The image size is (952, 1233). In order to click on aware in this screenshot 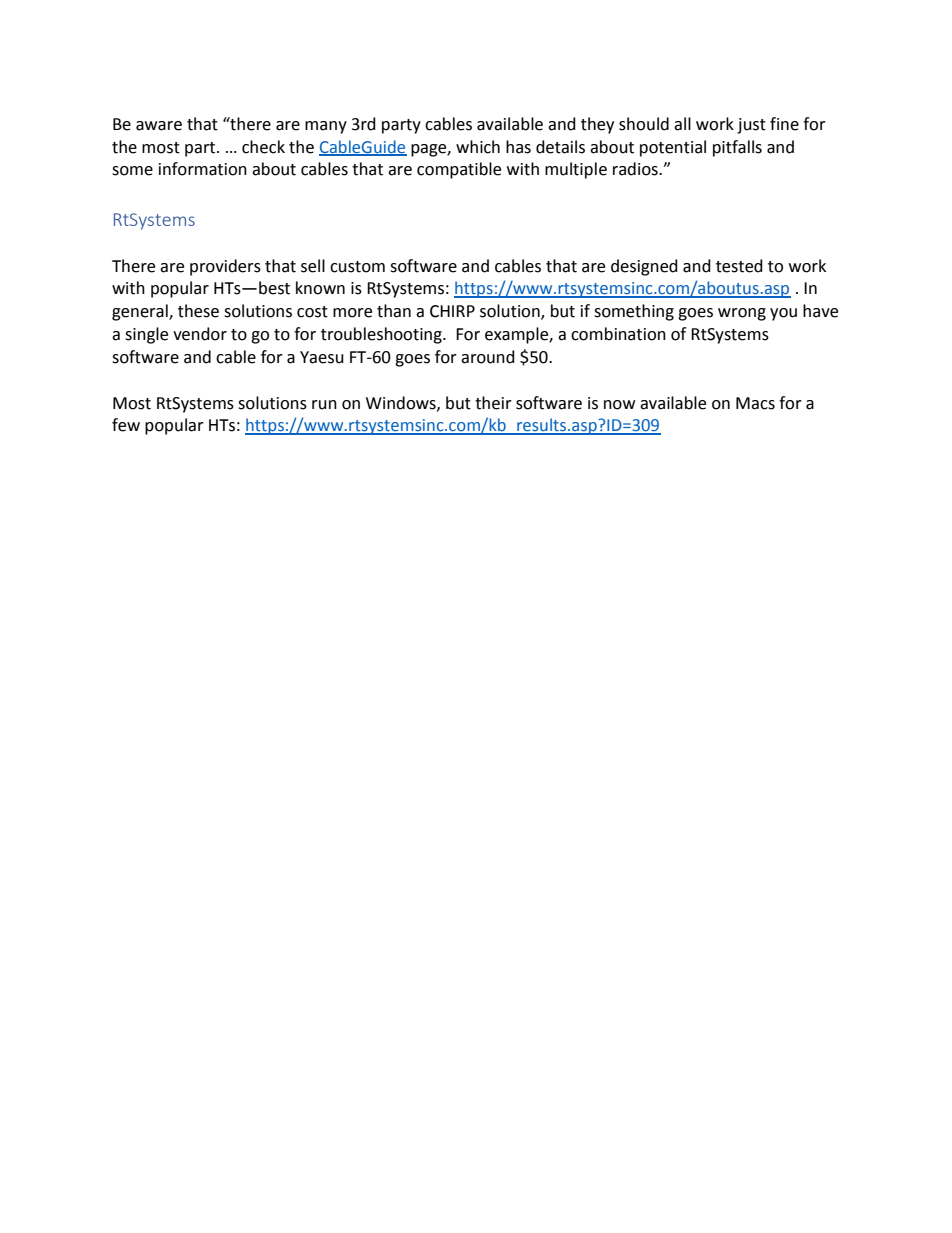, I will do `click(159, 126)`.
